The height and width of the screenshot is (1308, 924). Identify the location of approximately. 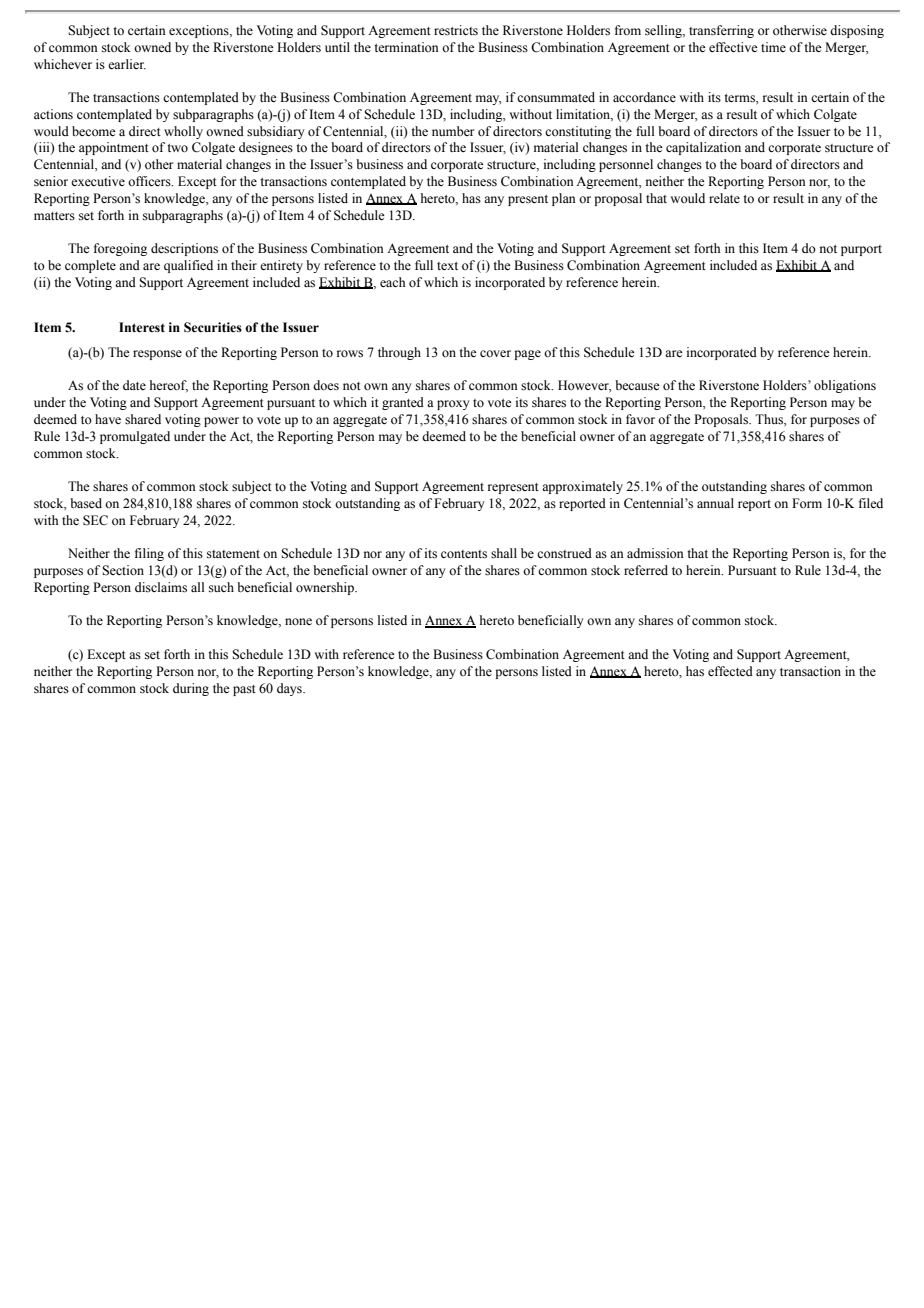
(582, 487).
